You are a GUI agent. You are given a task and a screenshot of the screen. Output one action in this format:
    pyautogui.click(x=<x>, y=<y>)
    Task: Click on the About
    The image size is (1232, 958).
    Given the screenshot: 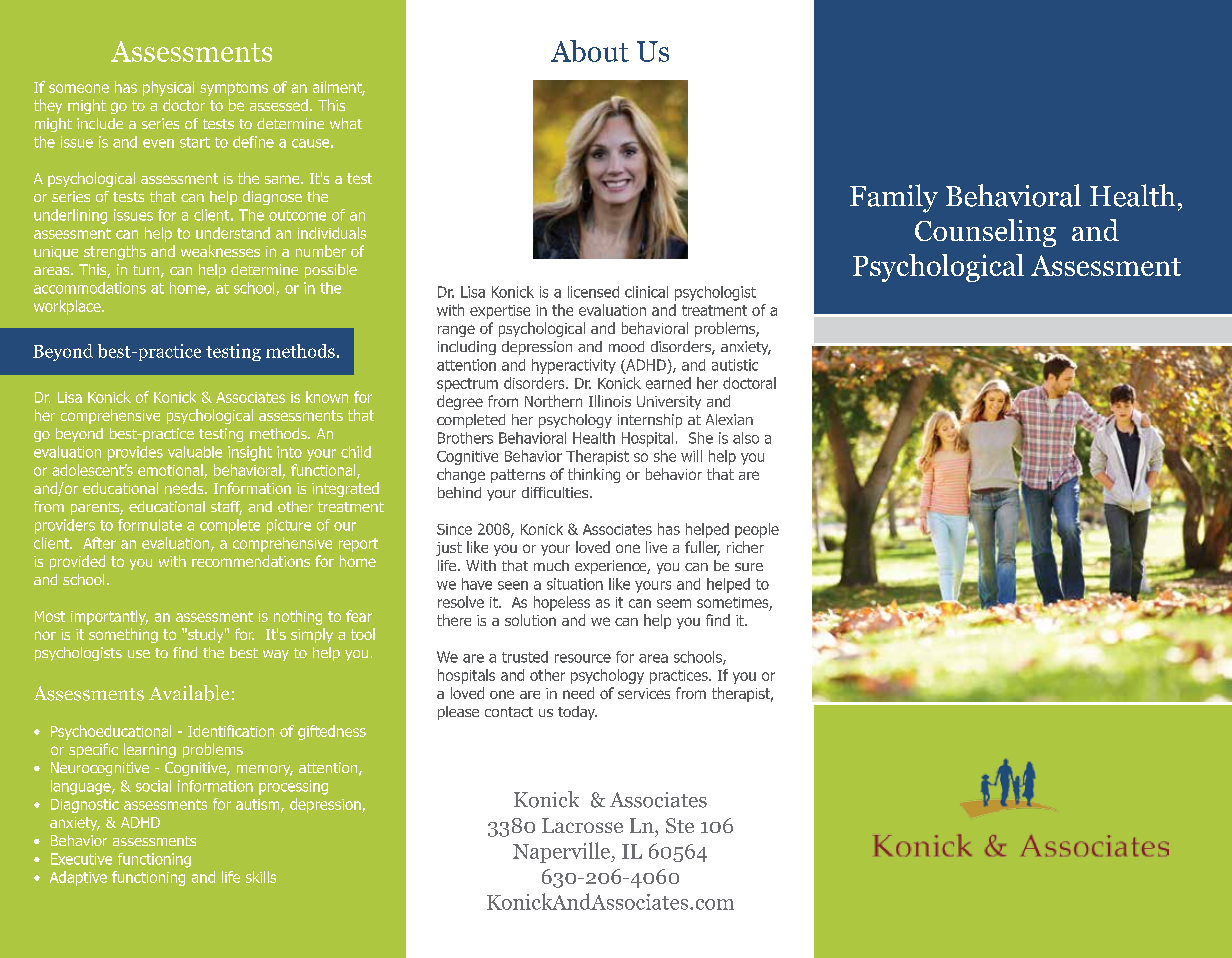 What is the action you would take?
    pyautogui.click(x=590, y=51)
